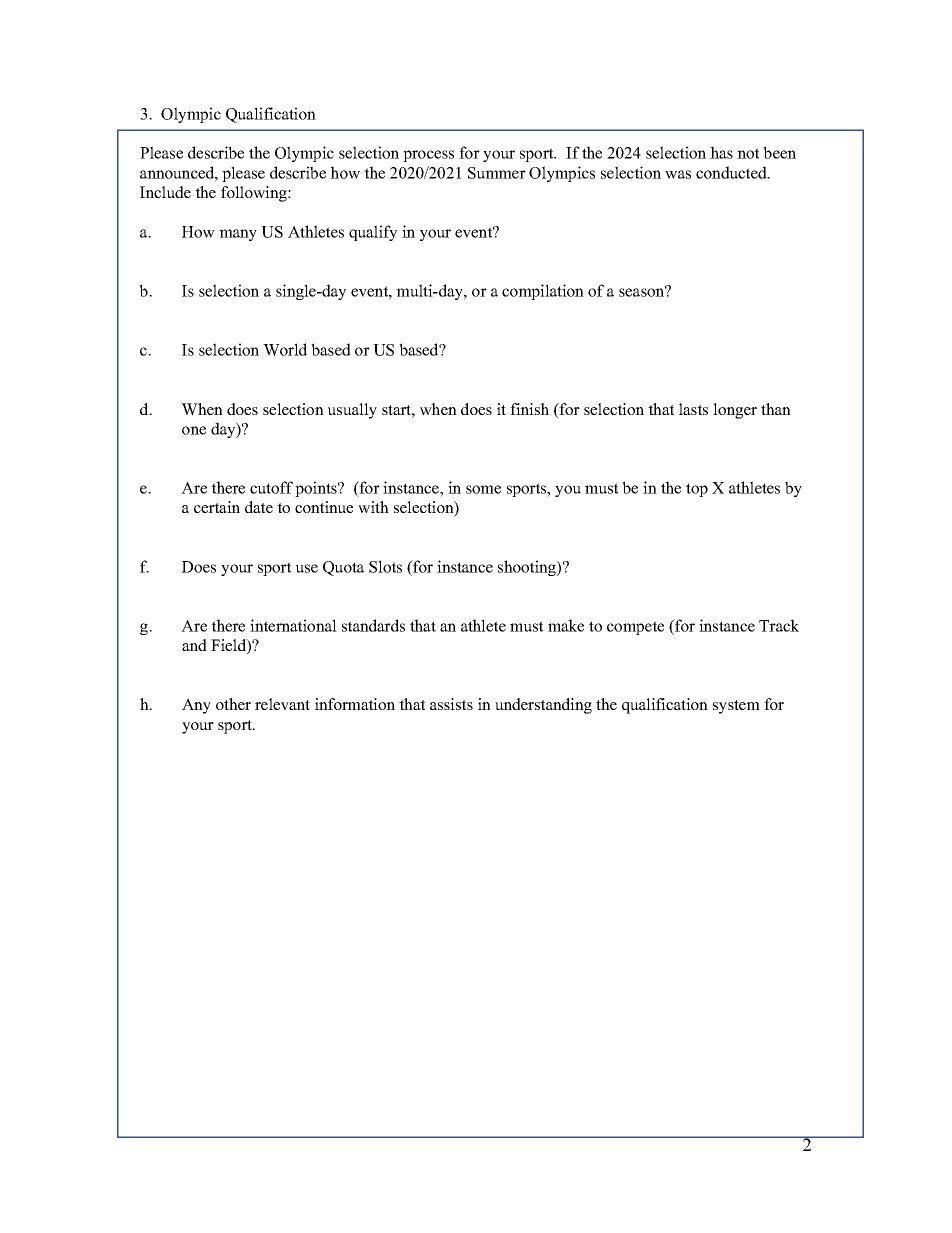  Describe the element at coordinates (165, 192) in the image. I see `Include` at that location.
